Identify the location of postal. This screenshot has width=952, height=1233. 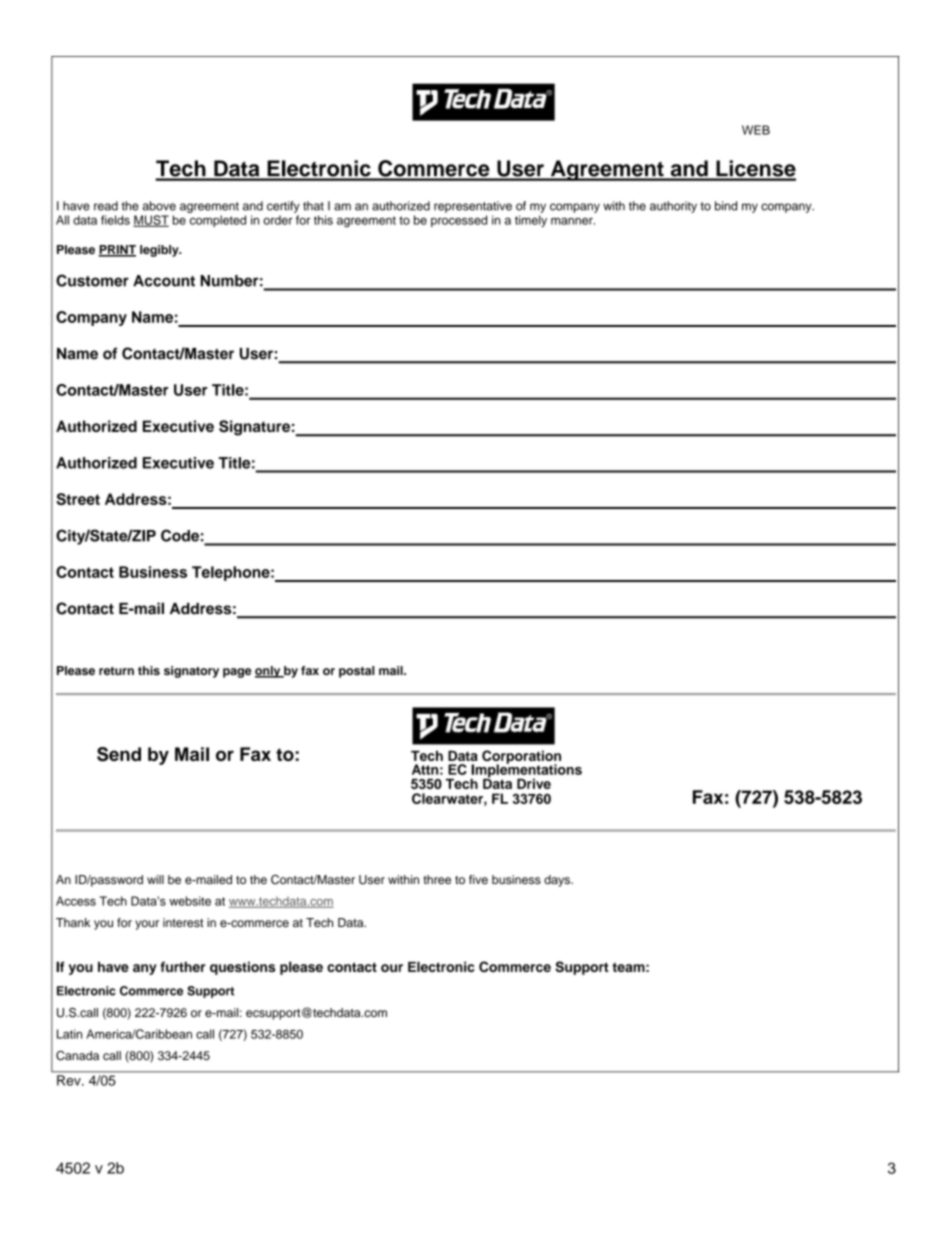
(356, 672).
